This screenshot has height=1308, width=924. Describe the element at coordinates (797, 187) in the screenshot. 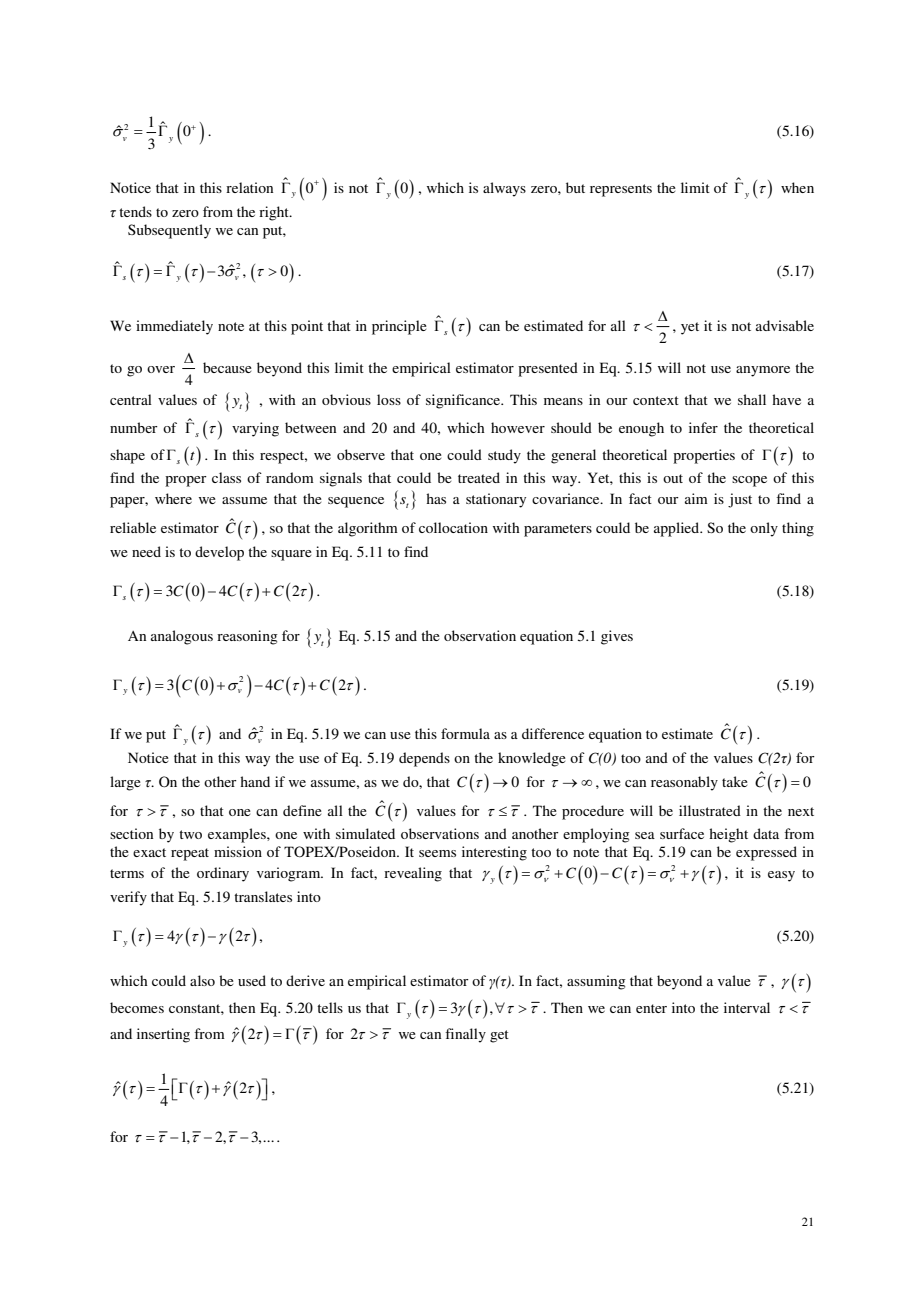

I see `when` at that location.
